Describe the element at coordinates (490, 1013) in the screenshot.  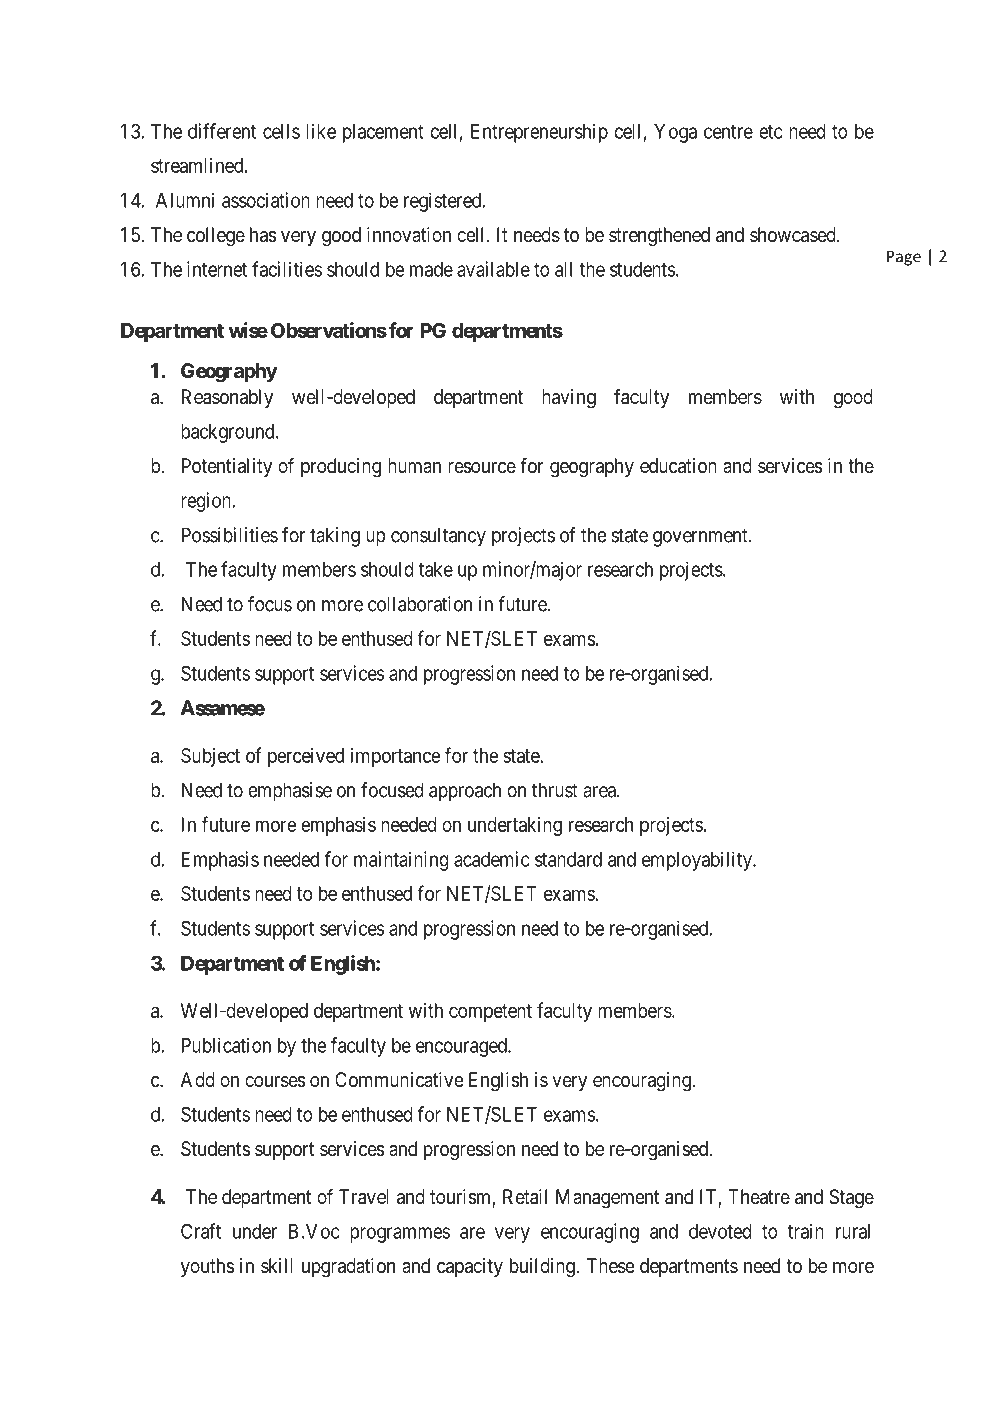
I see `competent` at that location.
